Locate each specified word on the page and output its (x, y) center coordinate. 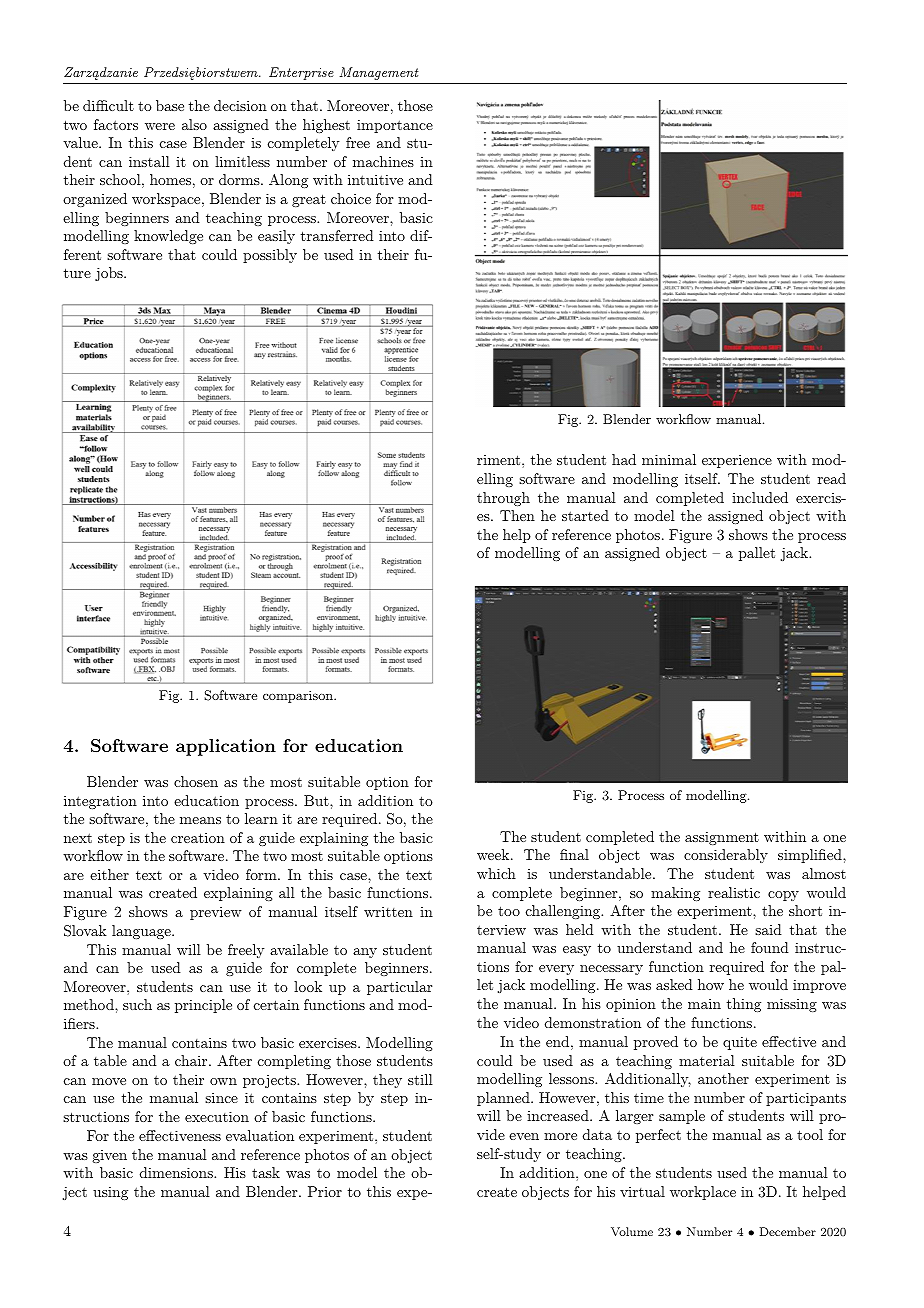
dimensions (177, 1172)
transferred (337, 235)
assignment (722, 838)
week (494, 854)
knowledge (168, 237)
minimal (669, 459)
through (503, 499)
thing (744, 1005)
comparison (299, 696)
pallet (757, 554)
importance (395, 126)
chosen (196, 781)
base (170, 105)
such (137, 1004)
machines (383, 161)
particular (399, 988)
